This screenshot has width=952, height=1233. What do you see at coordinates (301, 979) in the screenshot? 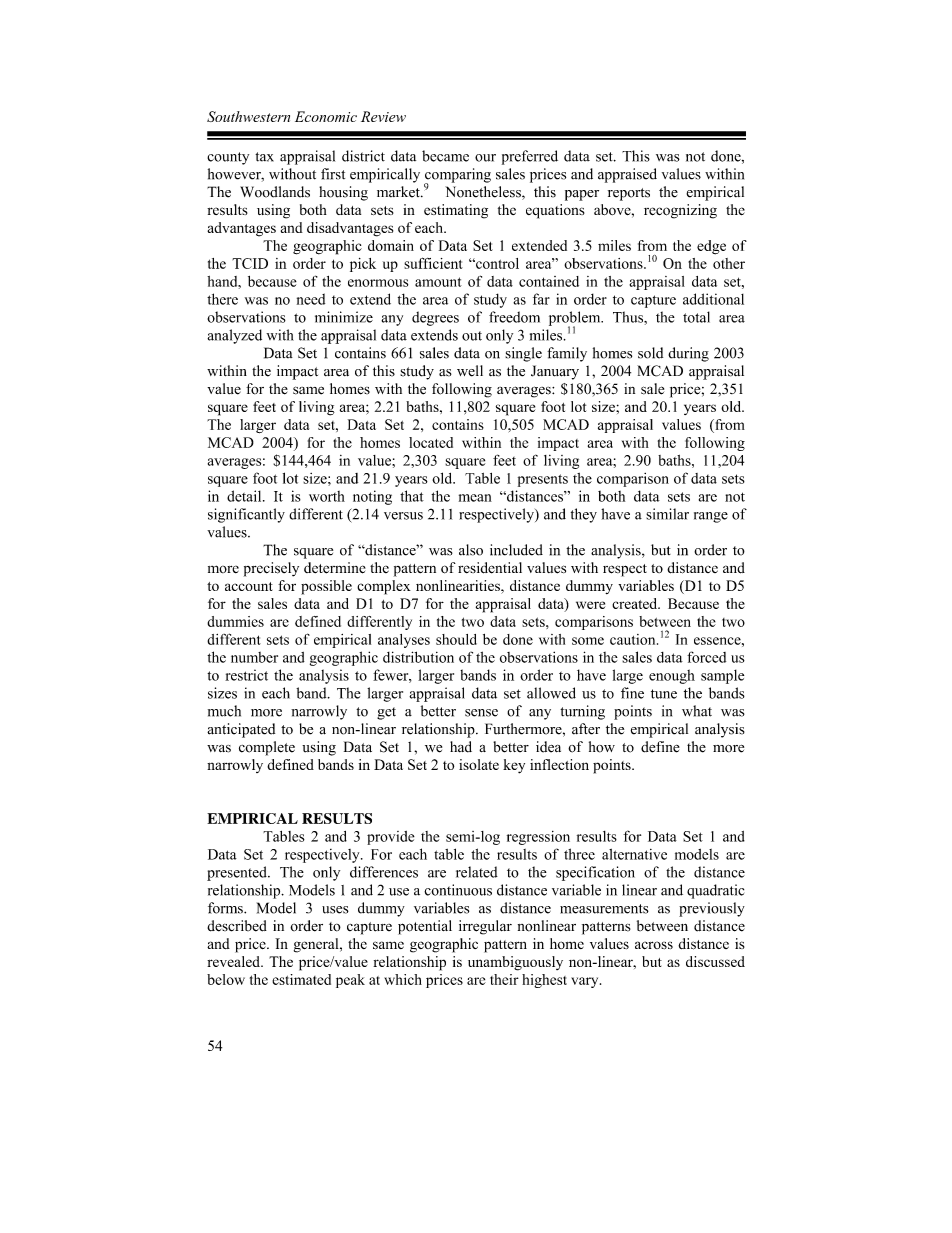
I see `estimated` at bounding box center [301, 979].
